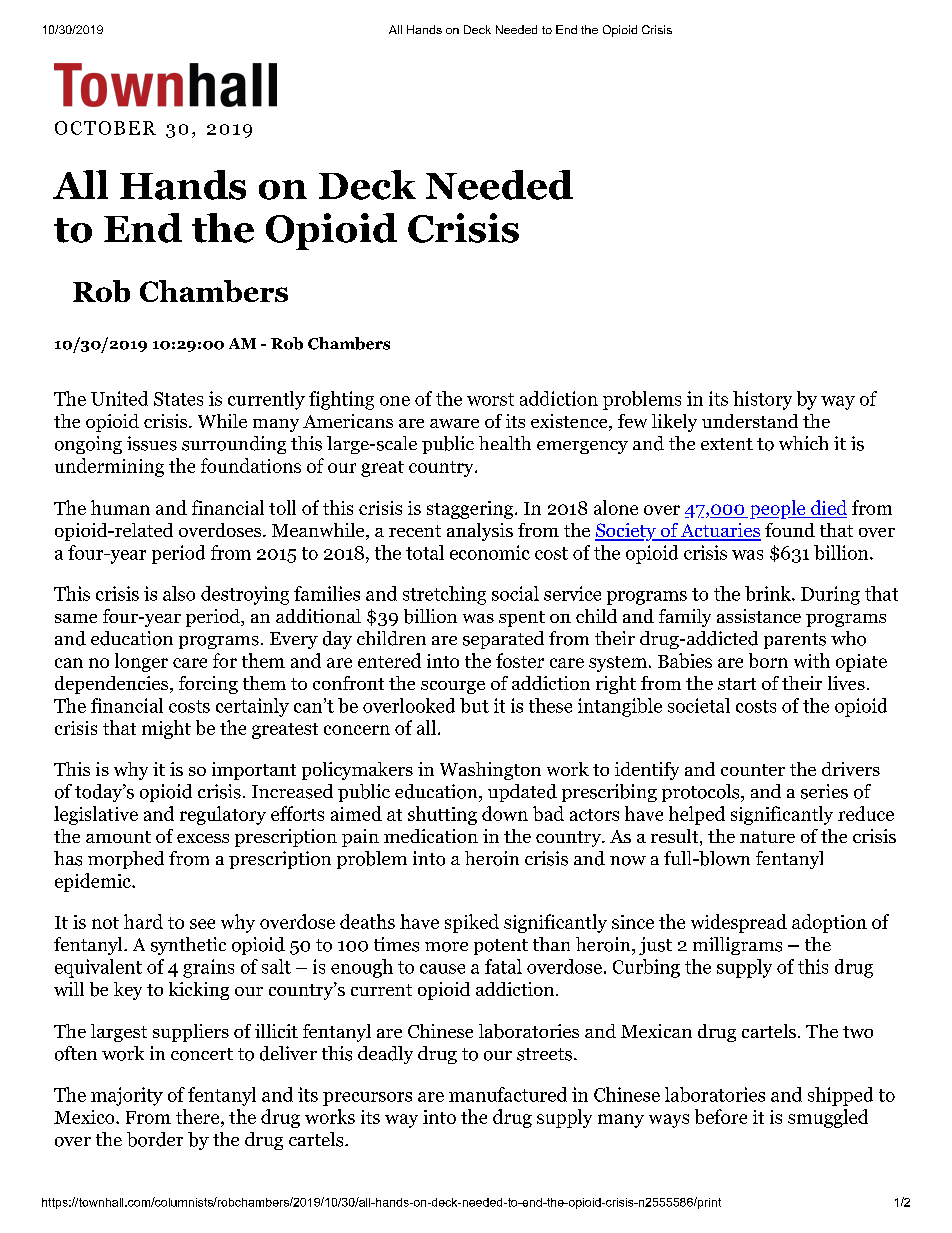  What do you see at coordinates (795, 641) in the document?
I see `parents` at bounding box center [795, 641].
